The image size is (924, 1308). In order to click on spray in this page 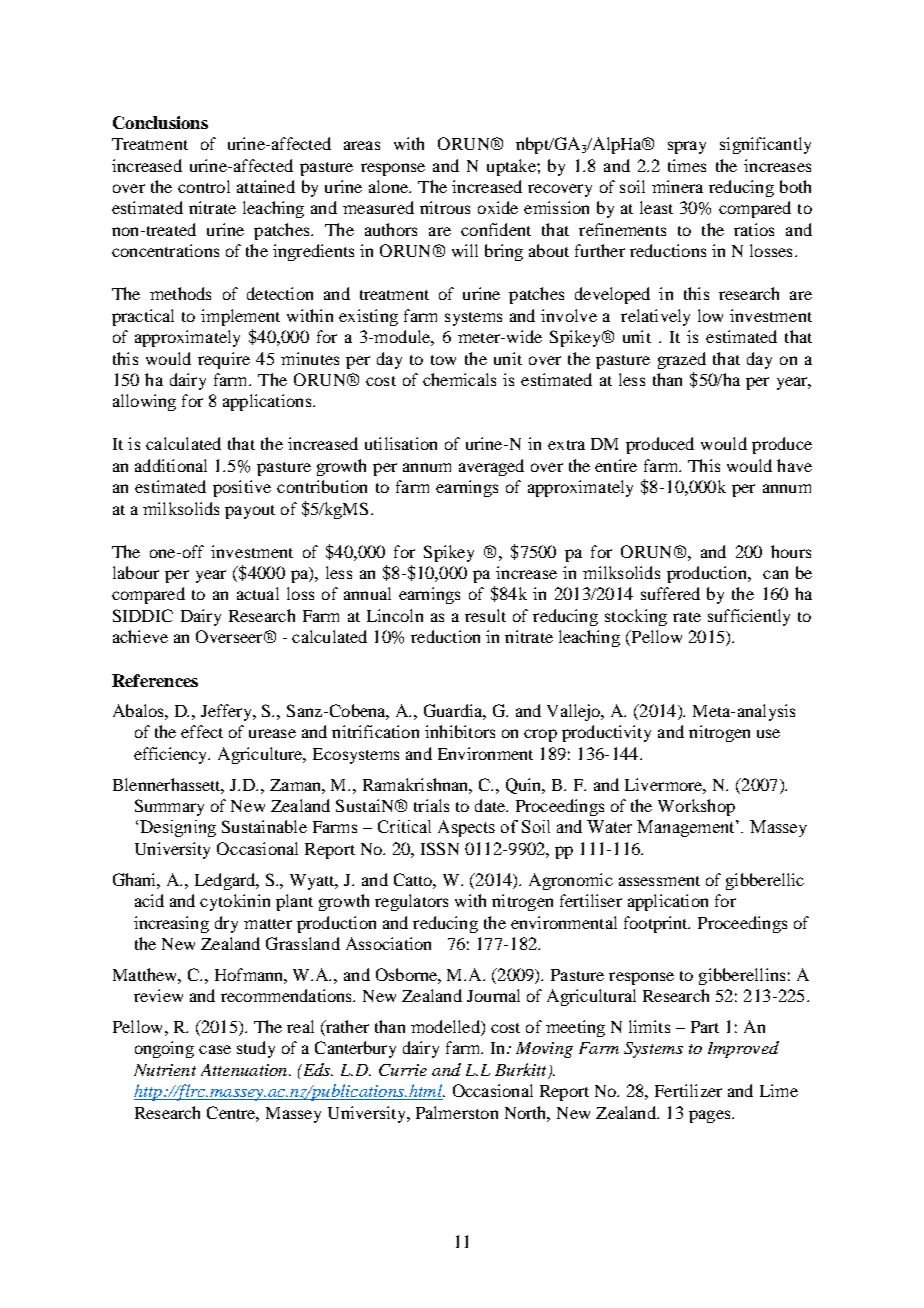, I will do `click(687, 147)`.
